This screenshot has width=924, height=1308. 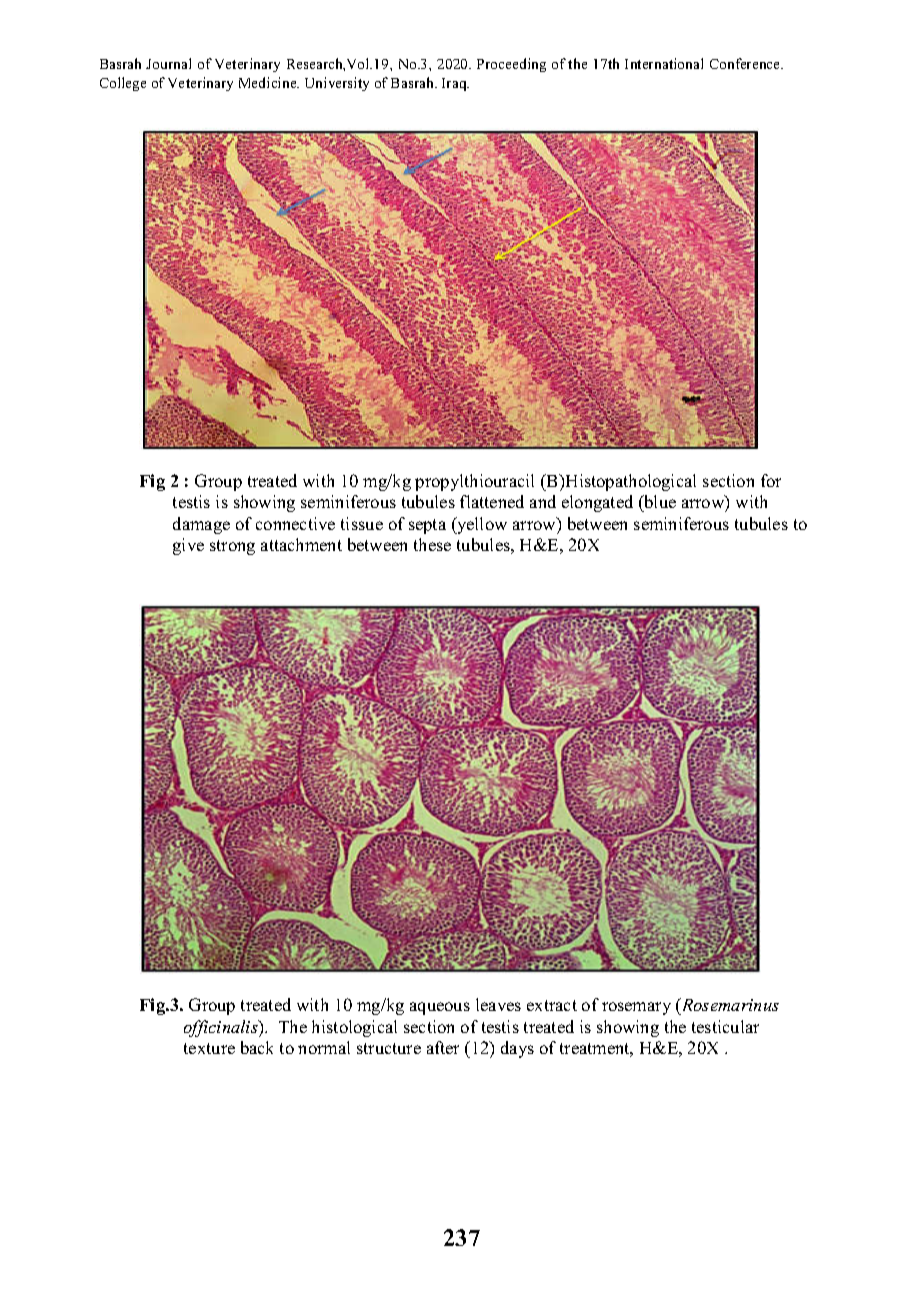 I want to click on give, so click(x=188, y=546).
